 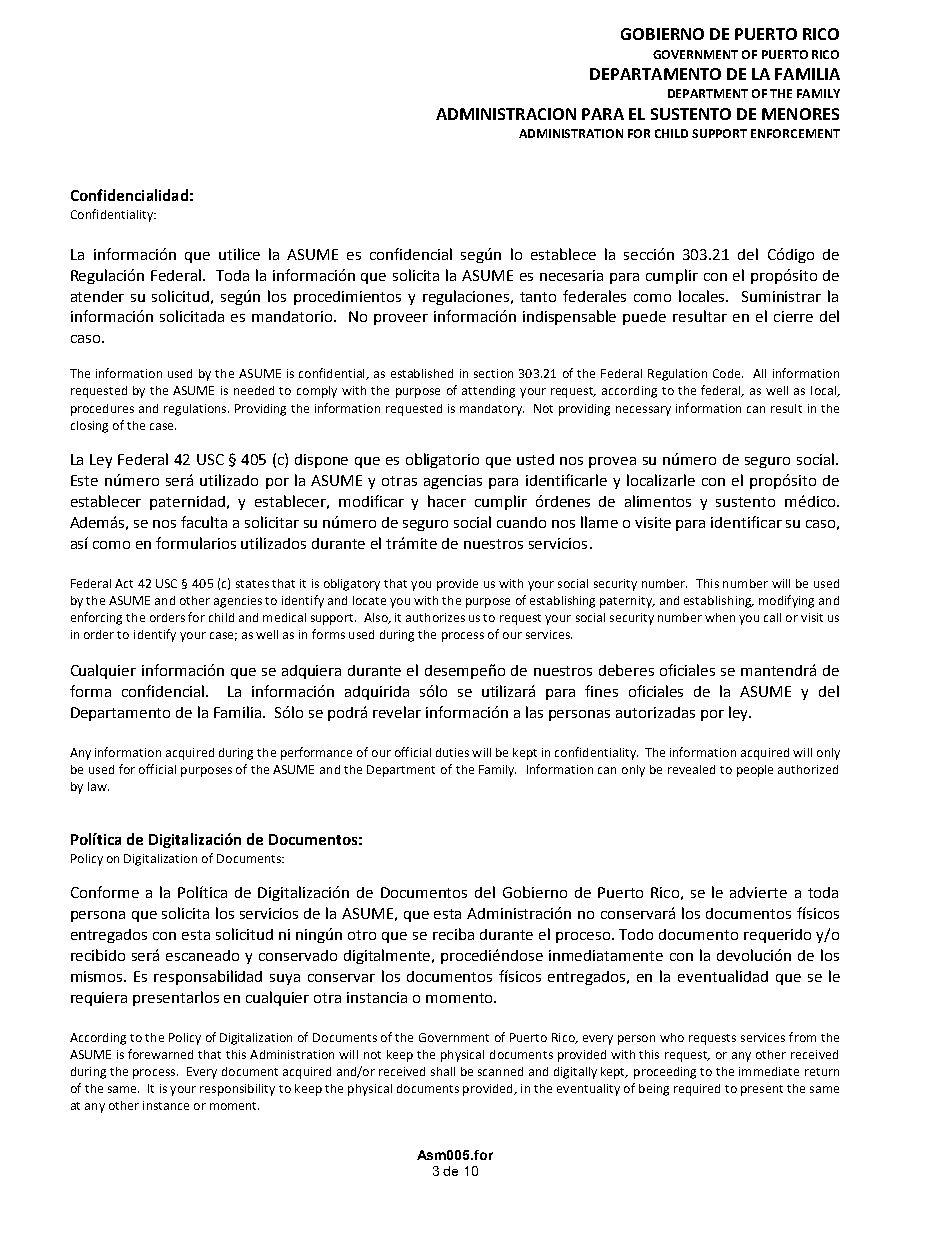 What do you see at coordinates (238, 602) in the screenshot?
I see `agencies` at bounding box center [238, 602].
